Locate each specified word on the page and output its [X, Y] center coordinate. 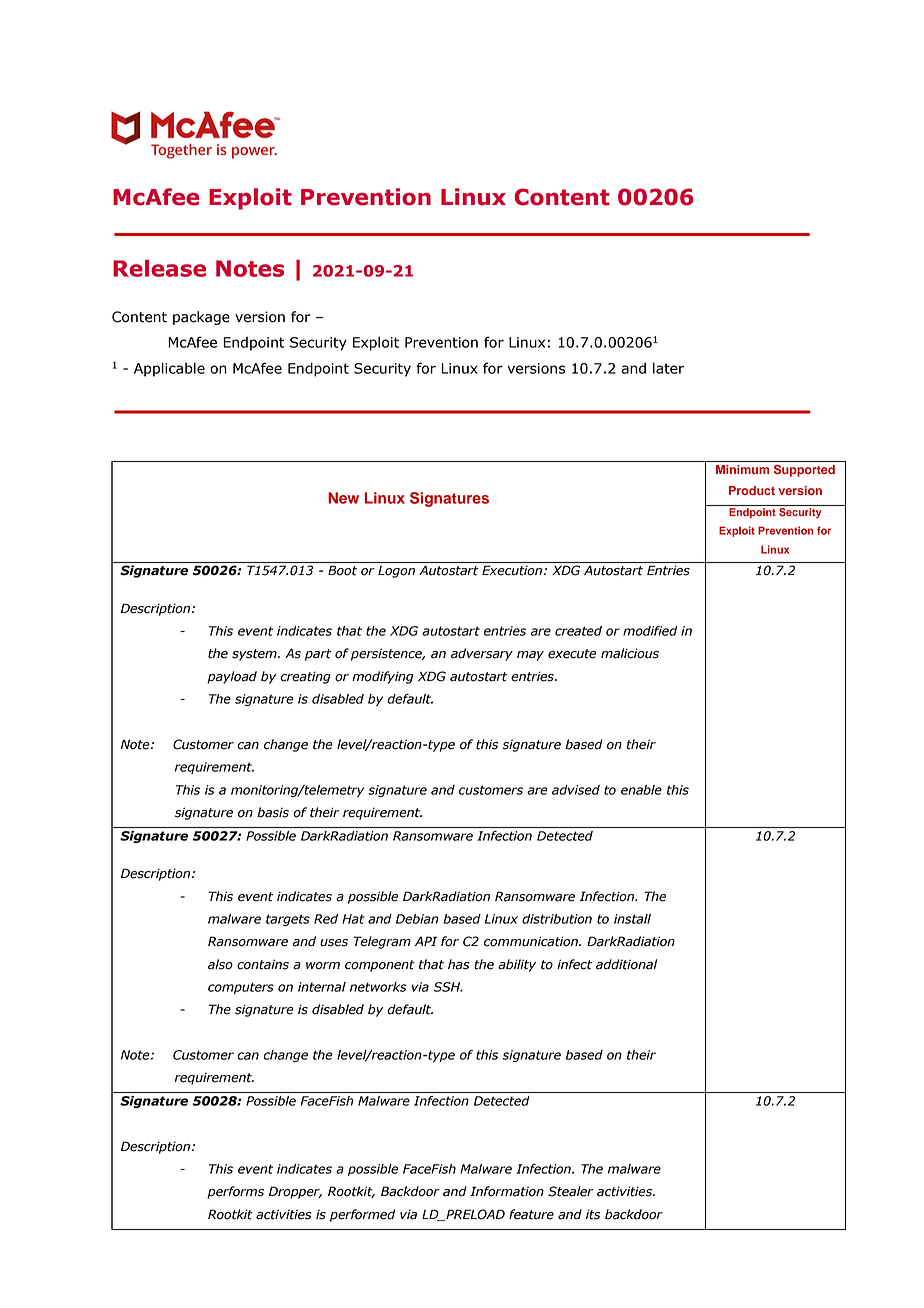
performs [235, 1192]
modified [650, 631]
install [632, 919]
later [668, 368]
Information [507, 1191]
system [255, 655]
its [593, 1214]
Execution [512, 570]
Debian [417, 919]
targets [288, 920]
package [201, 318]
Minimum [742, 469]
